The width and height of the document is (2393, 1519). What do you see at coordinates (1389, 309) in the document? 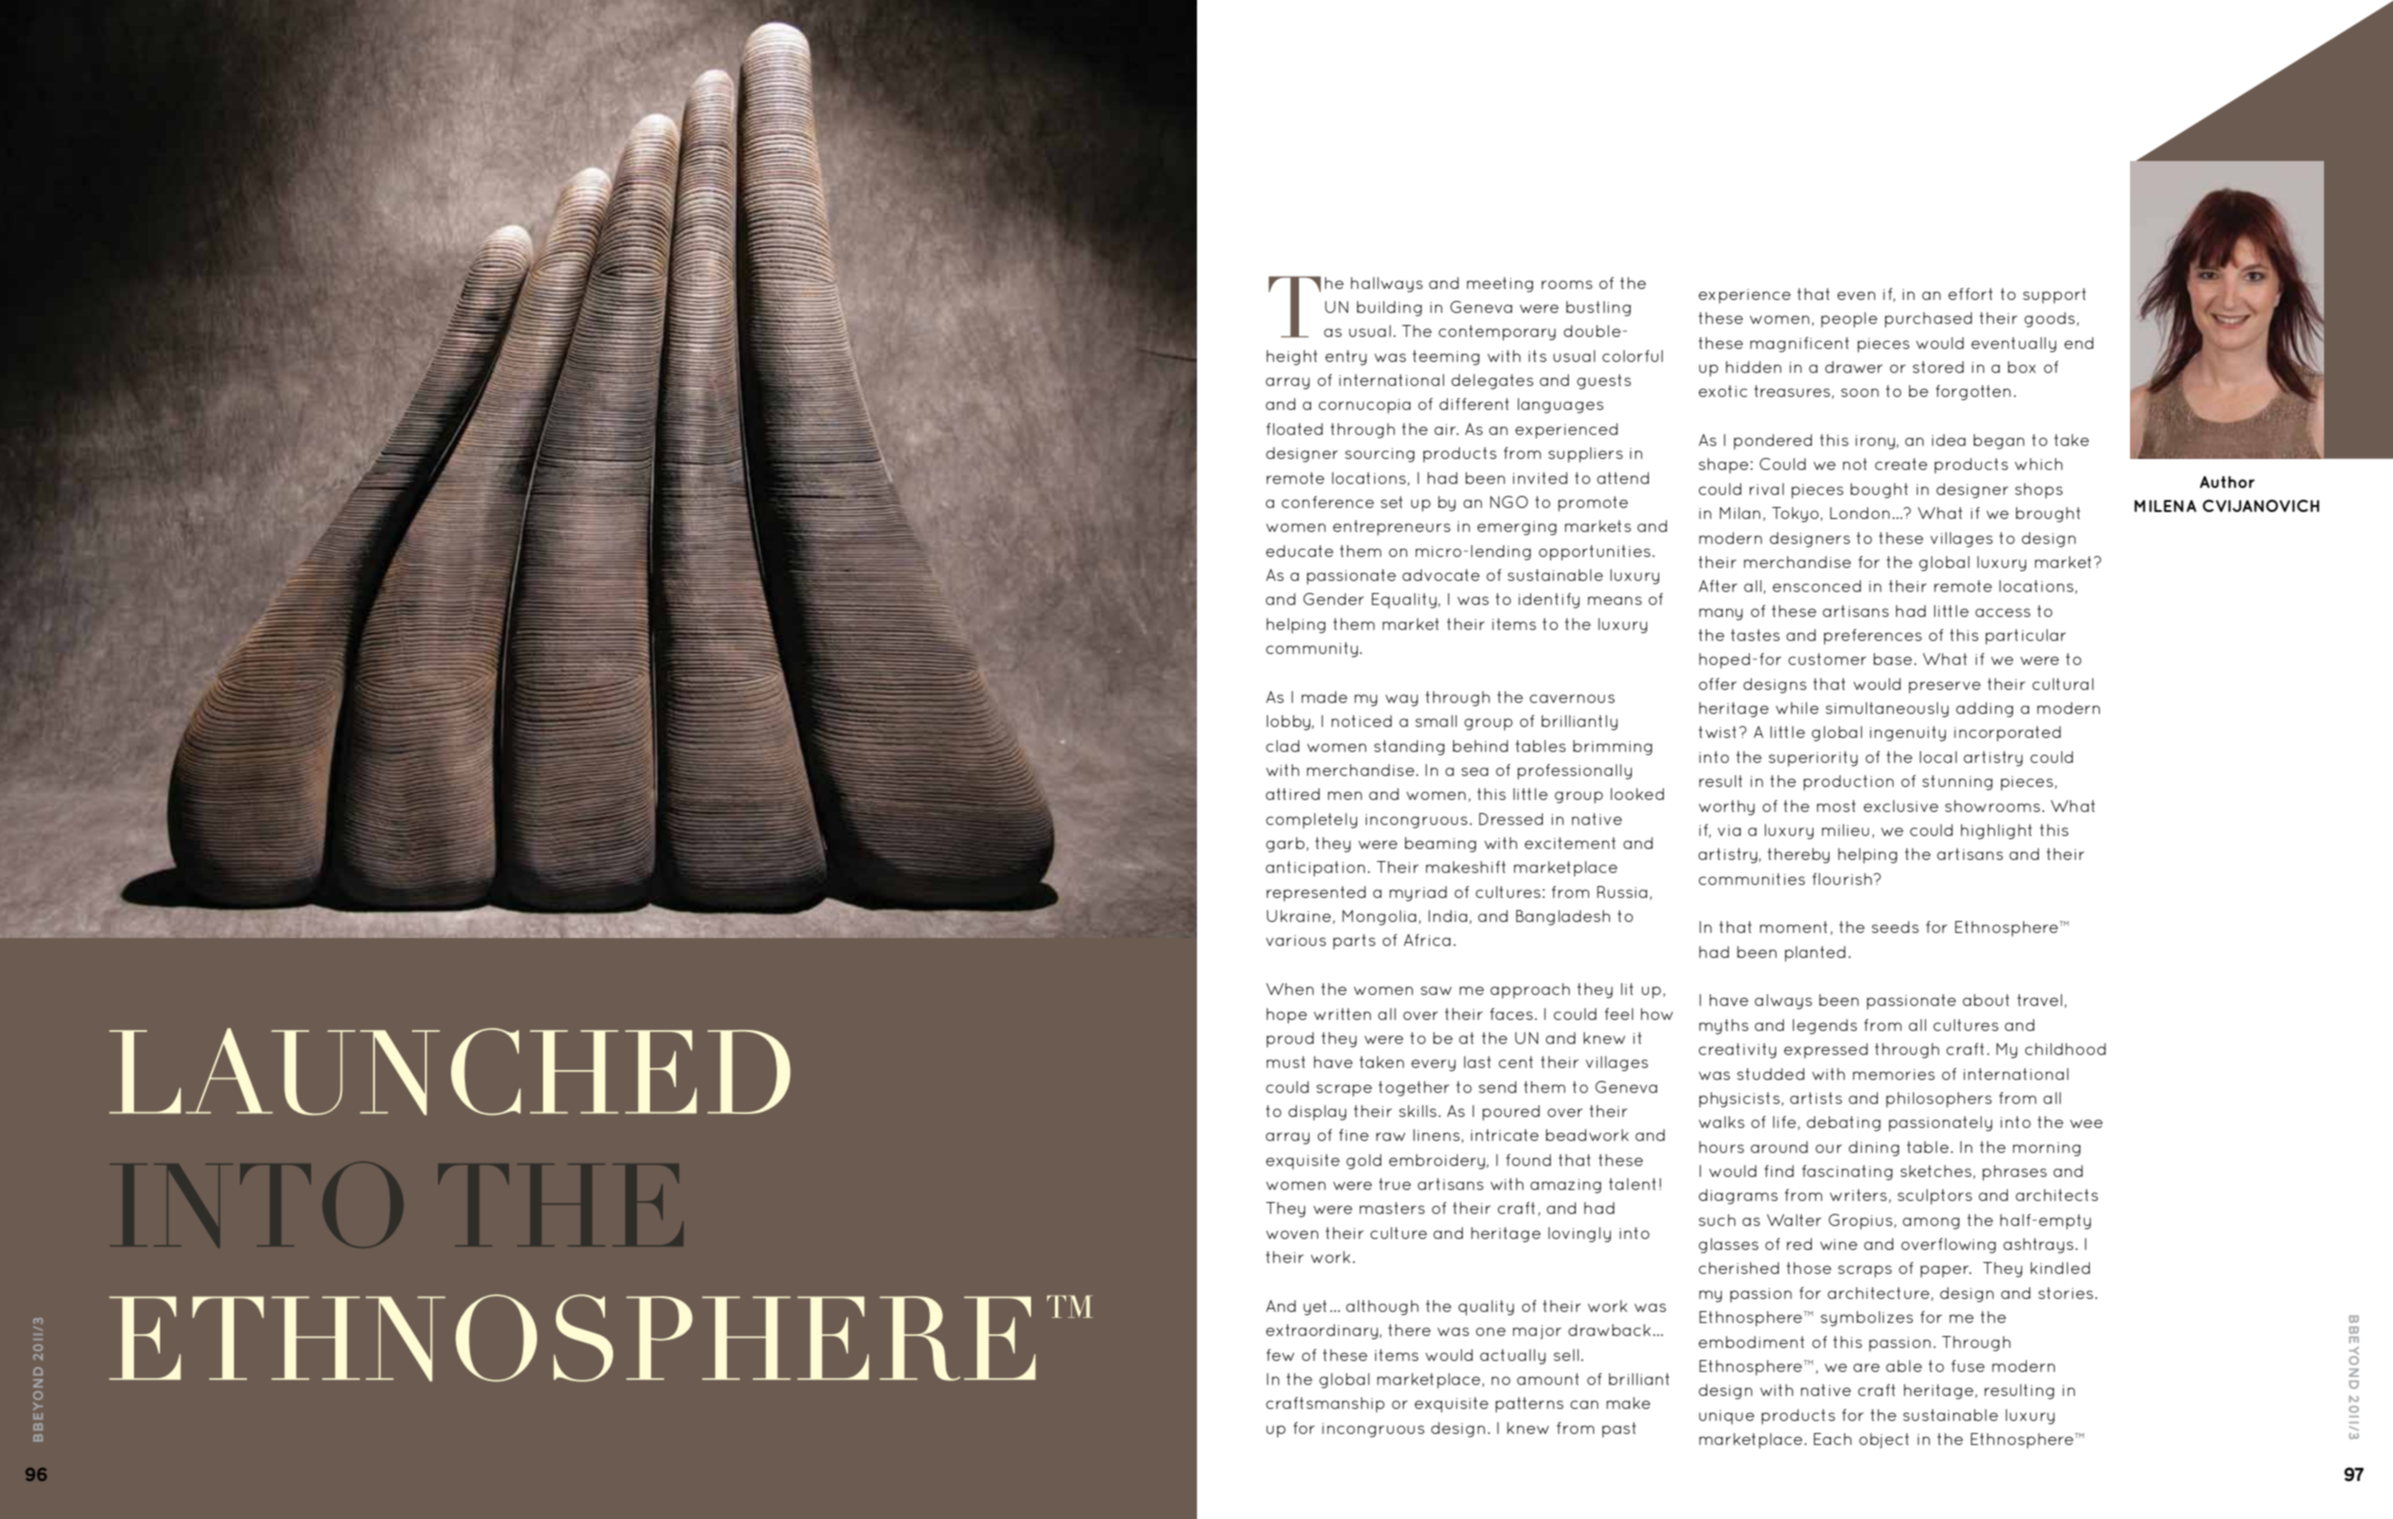
I see `building` at bounding box center [1389, 309].
